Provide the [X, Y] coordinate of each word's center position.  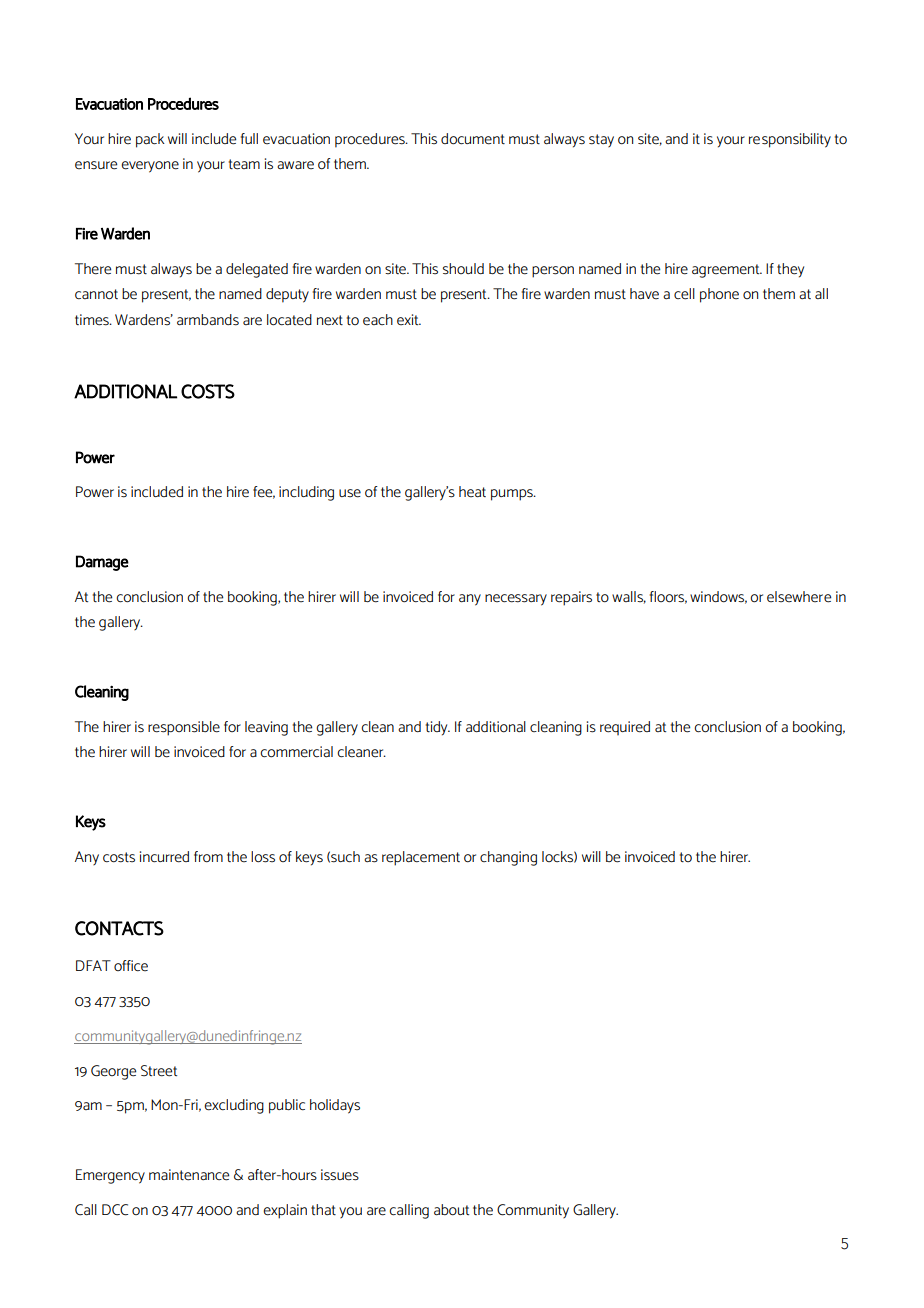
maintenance [189, 1175]
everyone [150, 167]
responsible [184, 728]
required [625, 728]
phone [719, 295]
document [473, 139]
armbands [208, 320]
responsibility [790, 140]
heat [472, 492]
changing [508, 858]
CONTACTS [119, 928]
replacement [421, 858]
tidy [438, 728]
